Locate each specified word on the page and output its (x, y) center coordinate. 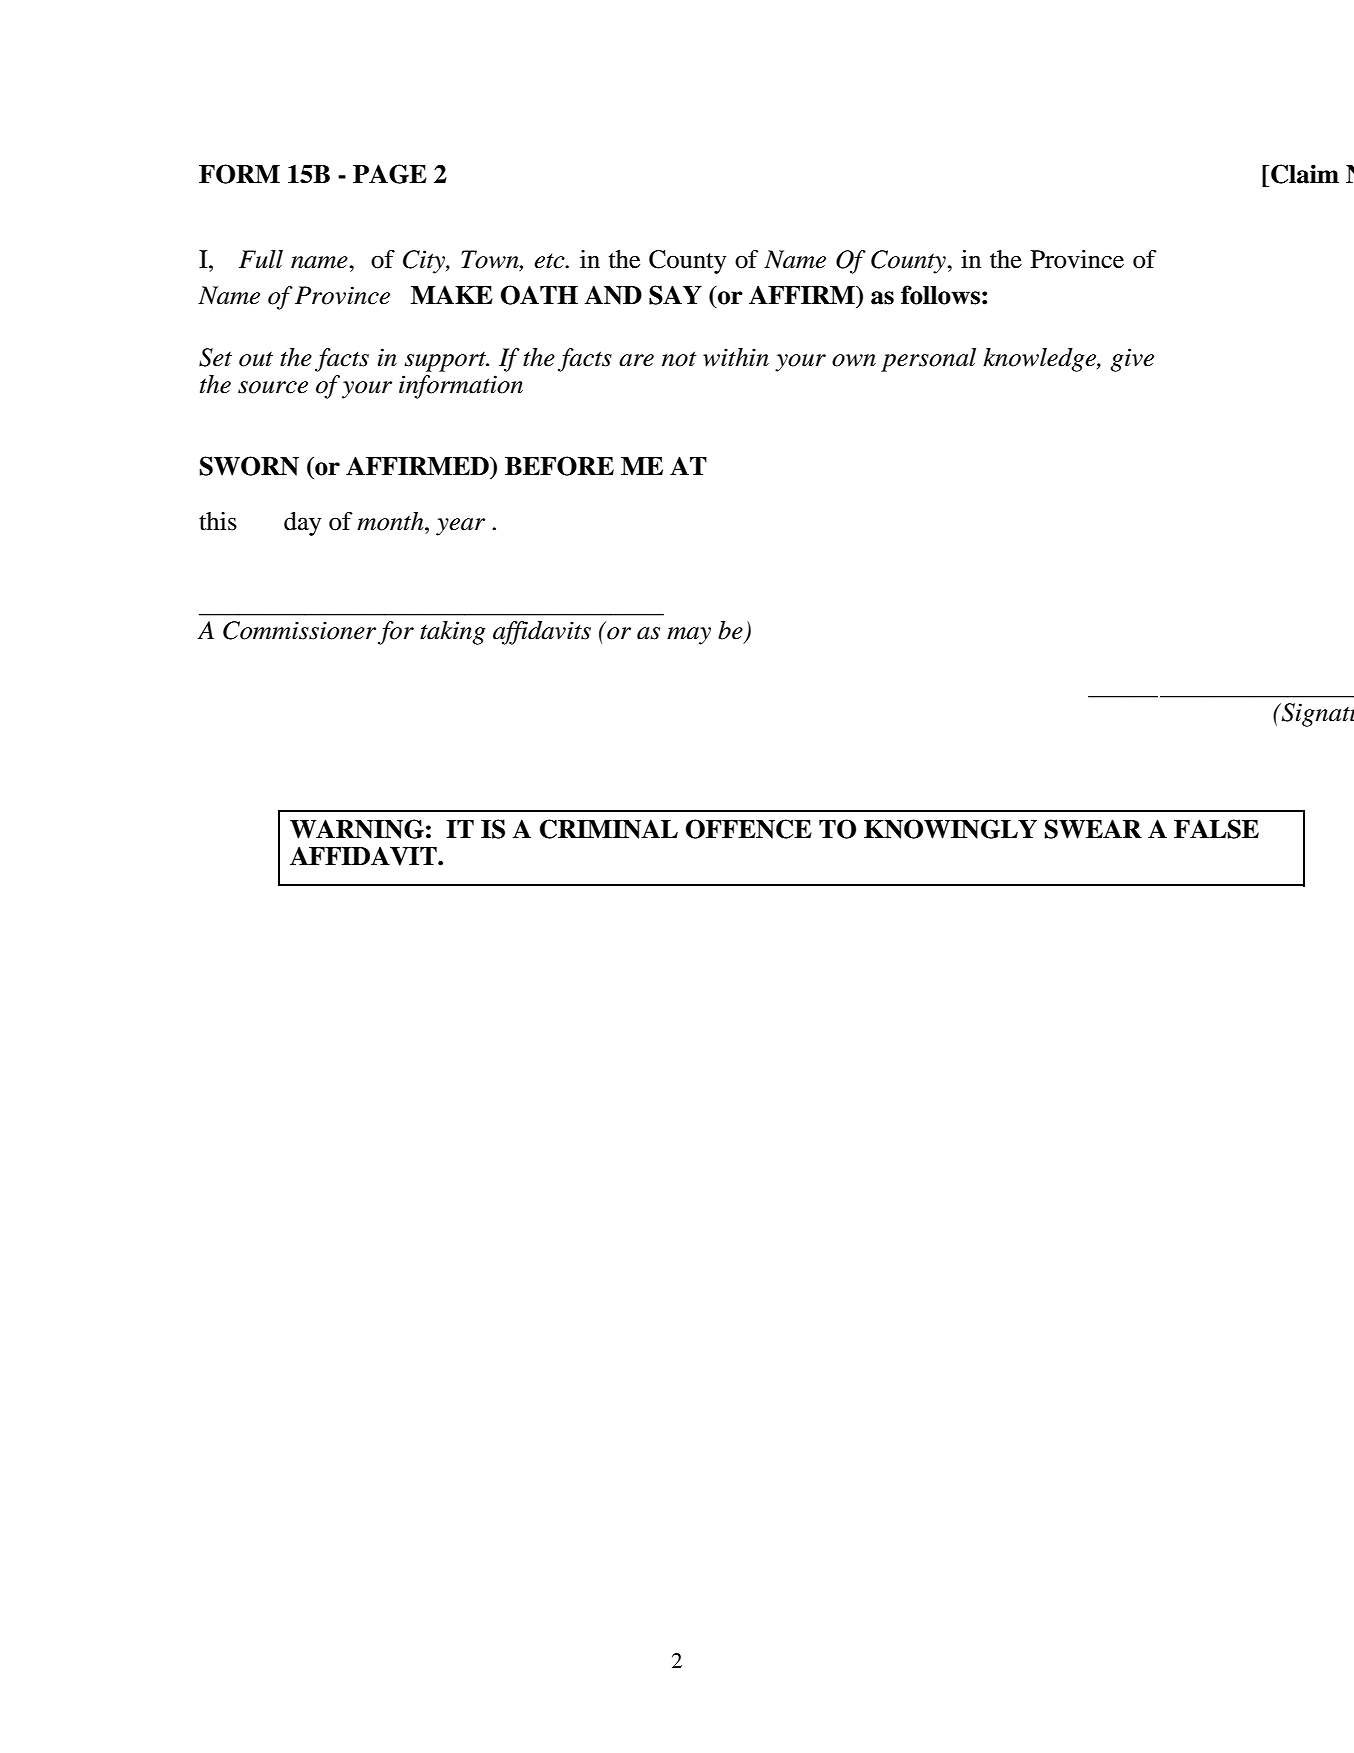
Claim (1305, 174)
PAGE (390, 174)
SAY (675, 295)
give (1132, 360)
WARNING (357, 829)
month (391, 521)
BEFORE (559, 466)
